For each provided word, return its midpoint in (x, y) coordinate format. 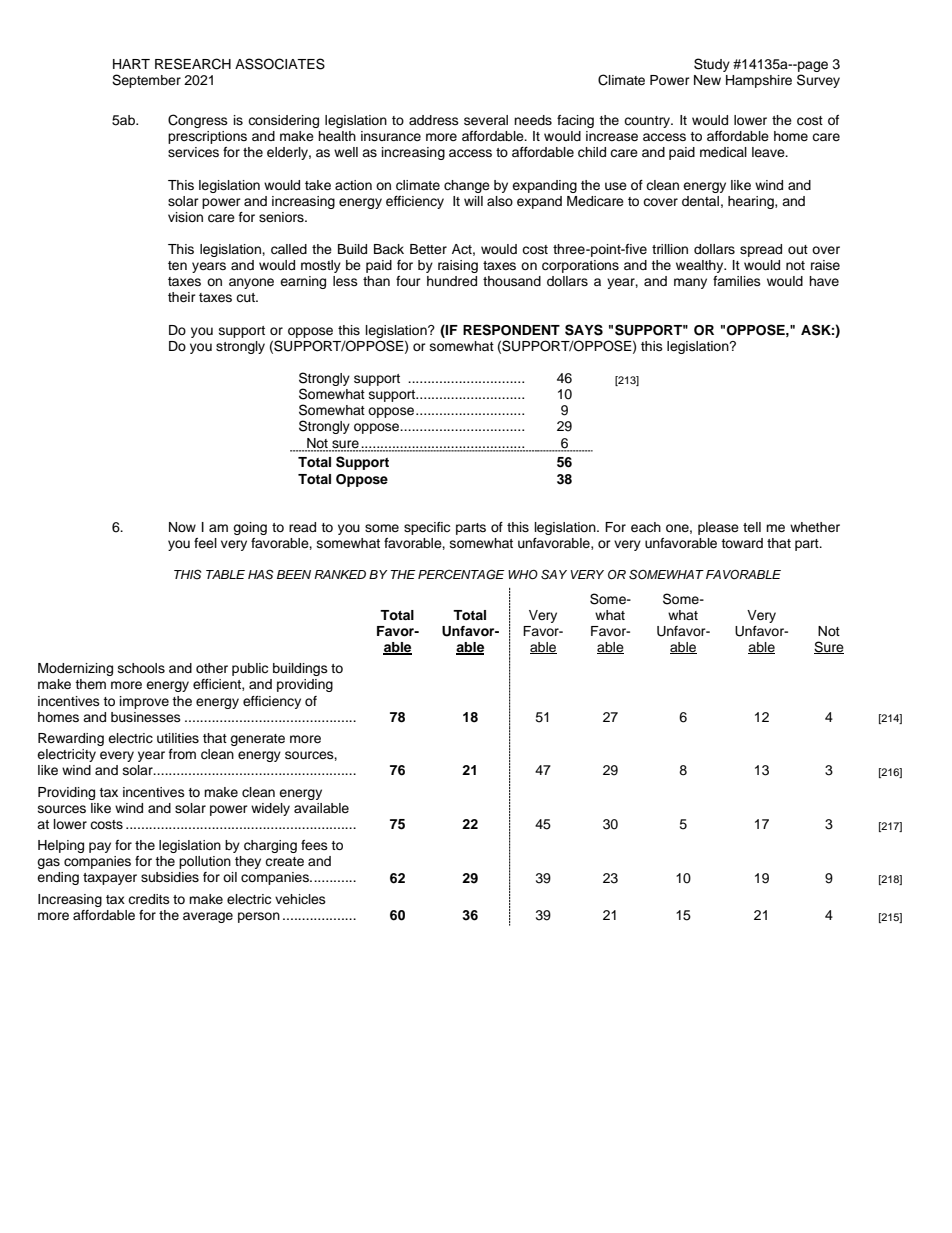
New (707, 80)
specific (427, 528)
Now (182, 527)
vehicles (300, 899)
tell (752, 527)
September (146, 81)
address (434, 120)
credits (149, 899)
